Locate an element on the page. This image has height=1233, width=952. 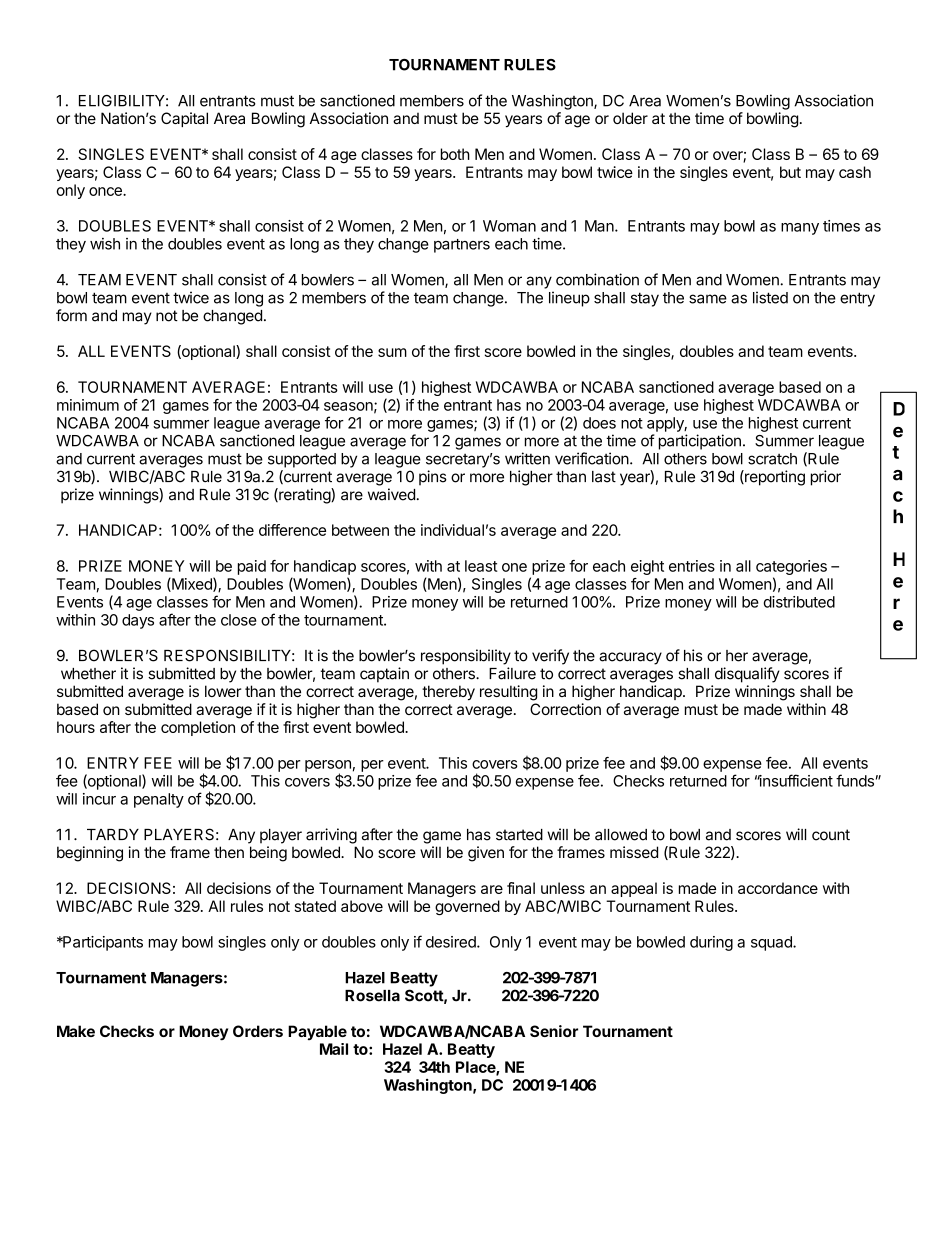
Make is located at coordinates (76, 1031).
